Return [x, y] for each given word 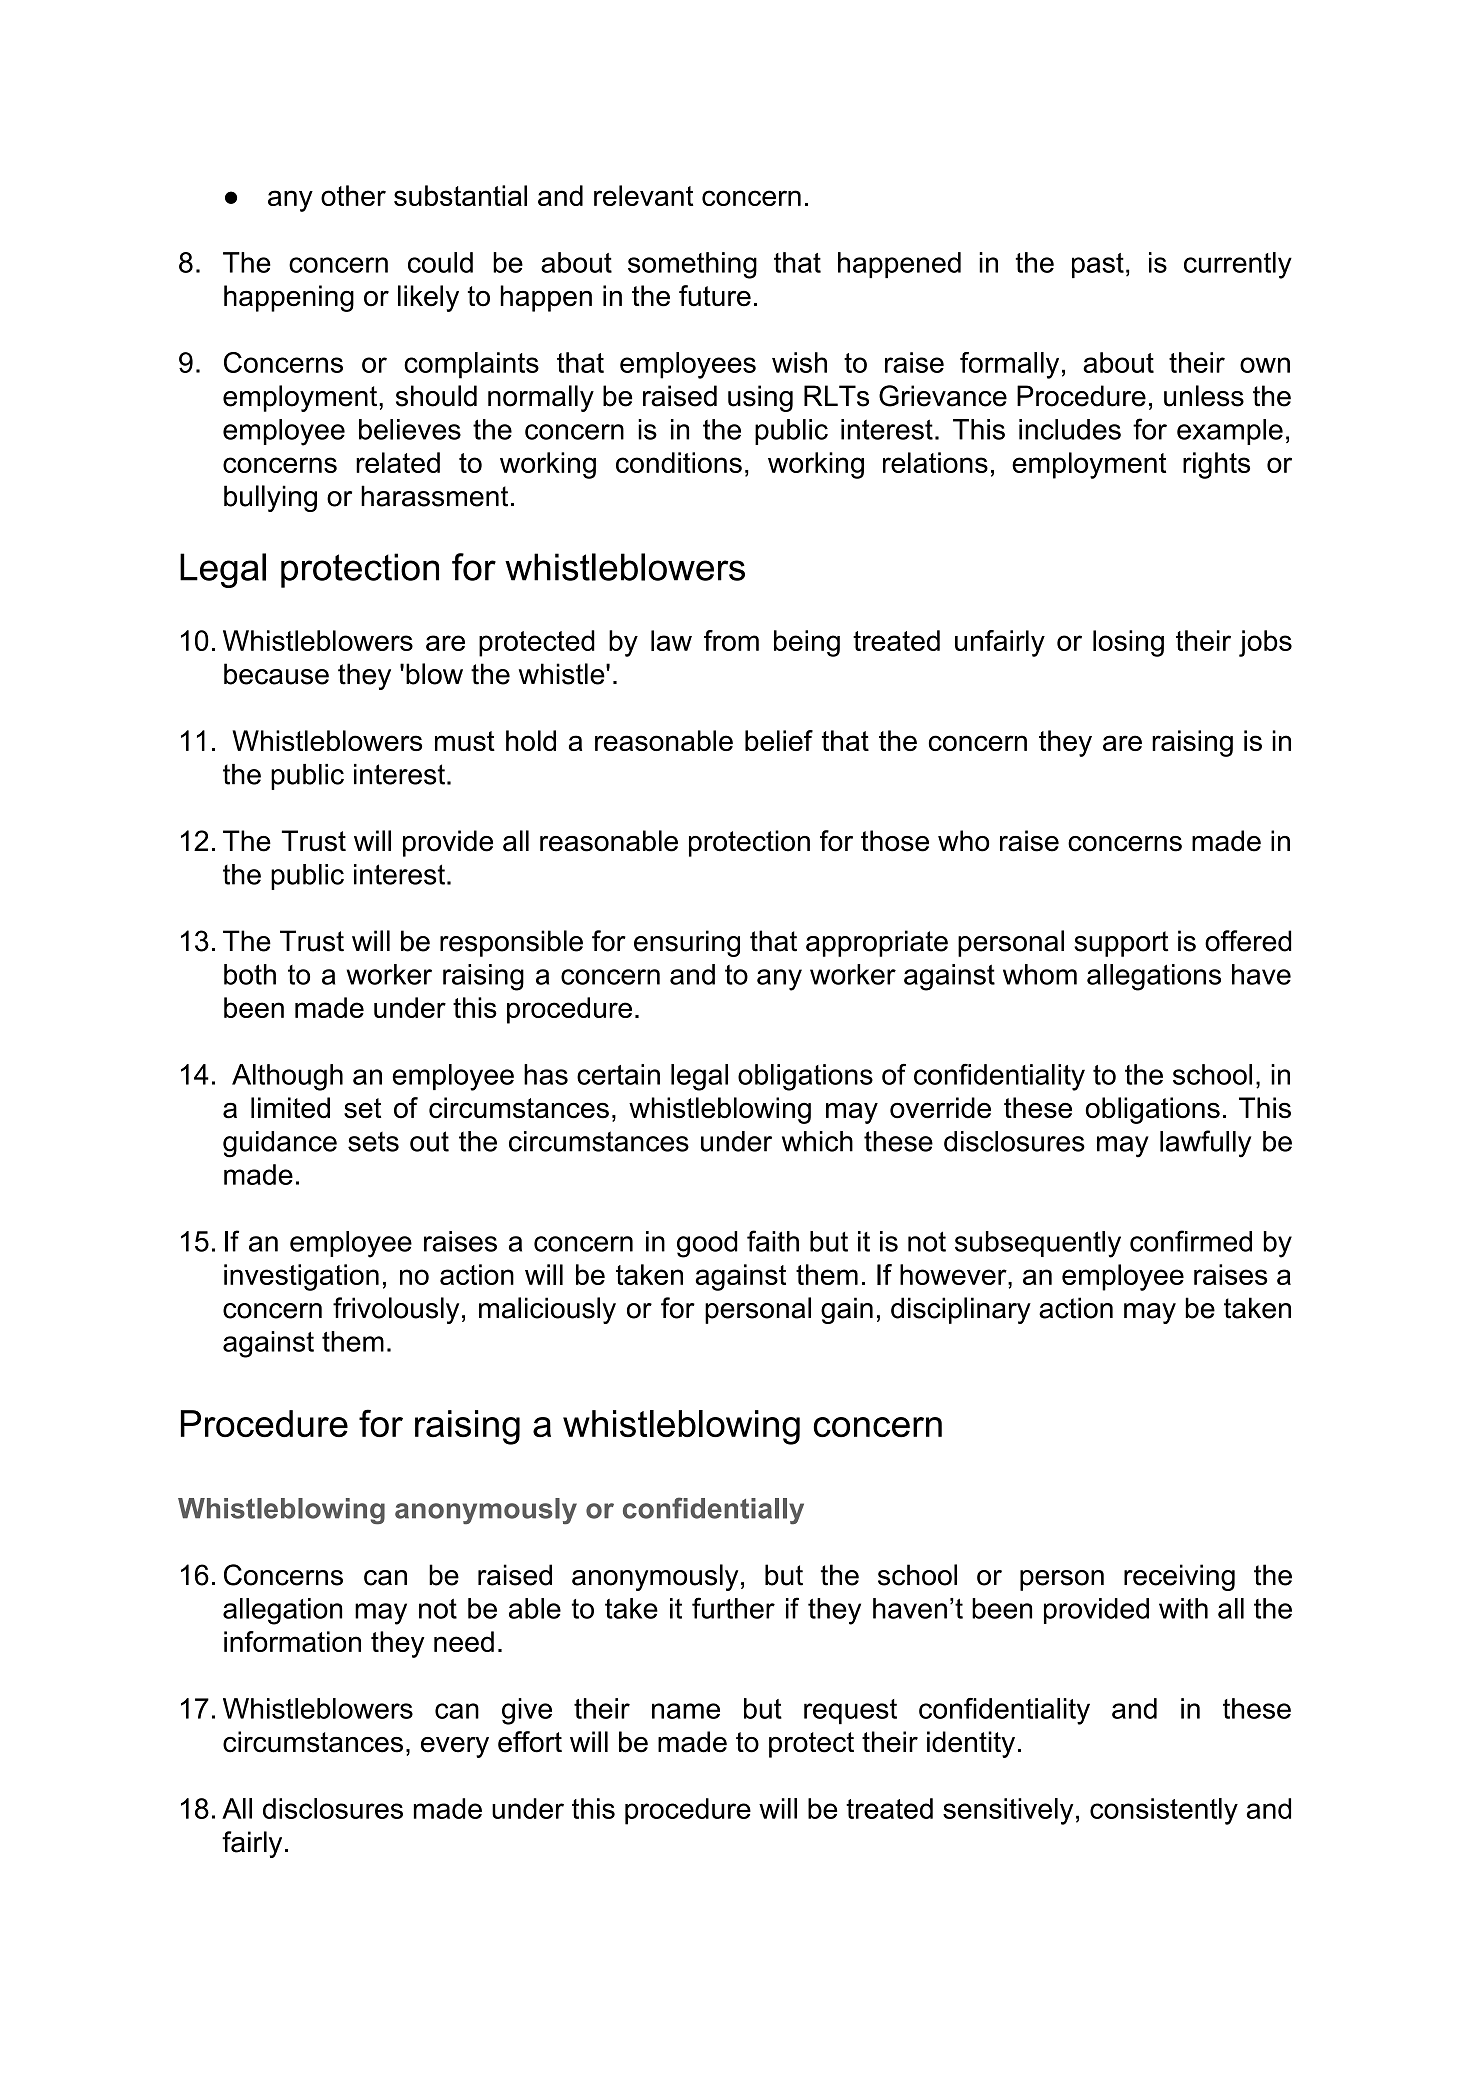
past [1098, 265]
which [817, 1141]
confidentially [713, 1510]
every [455, 1747]
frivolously [396, 1310]
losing [1128, 643]
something [692, 265]
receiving [1179, 1577]
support [1121, 944]
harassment [434, 496]
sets [373, 1141]
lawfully [1205, 1144]
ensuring [687, 943]
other [353, 195]
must [465, 741]
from [731, 640]
